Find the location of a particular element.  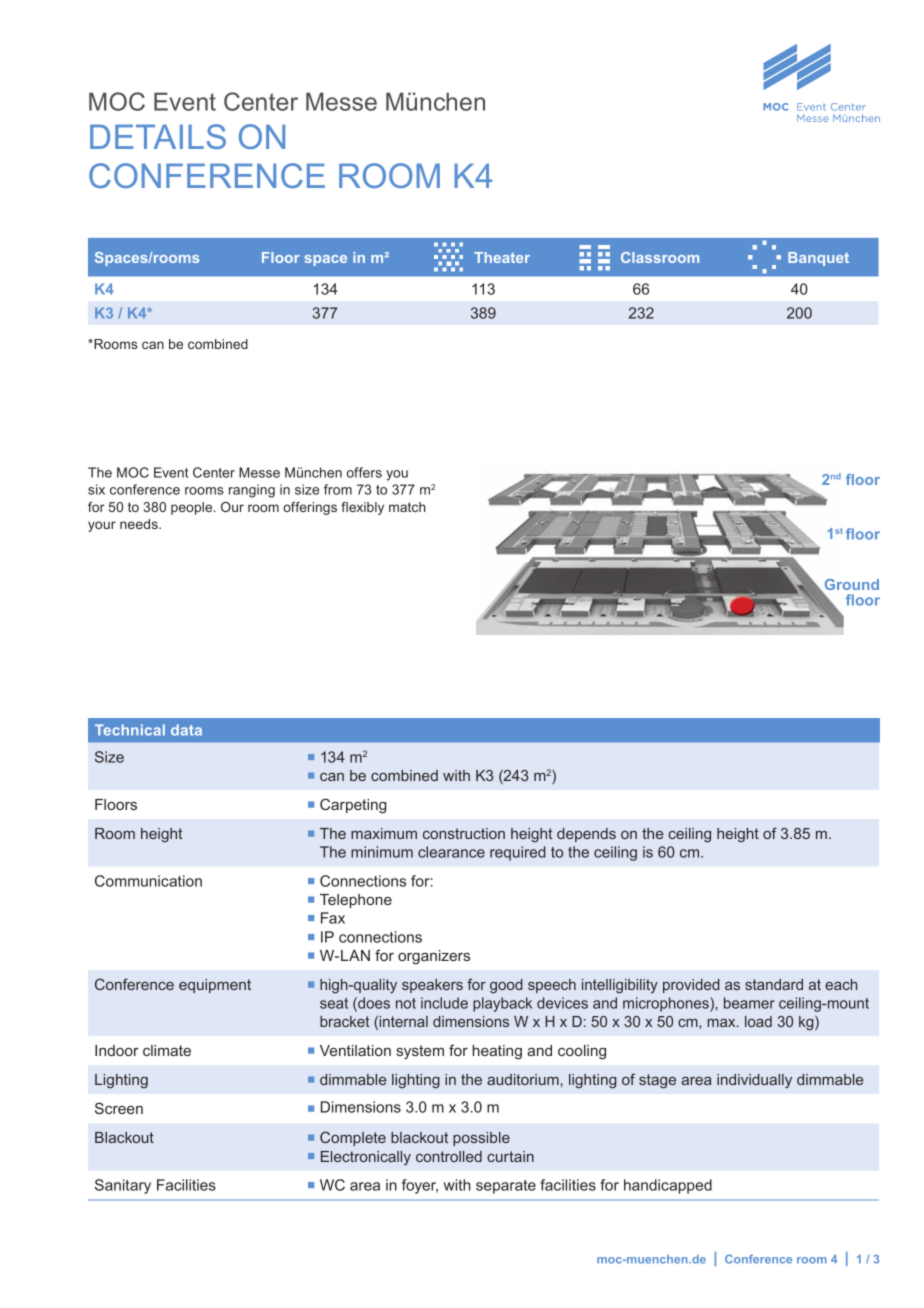

DETAILS is located at coordinates (158, 136).
